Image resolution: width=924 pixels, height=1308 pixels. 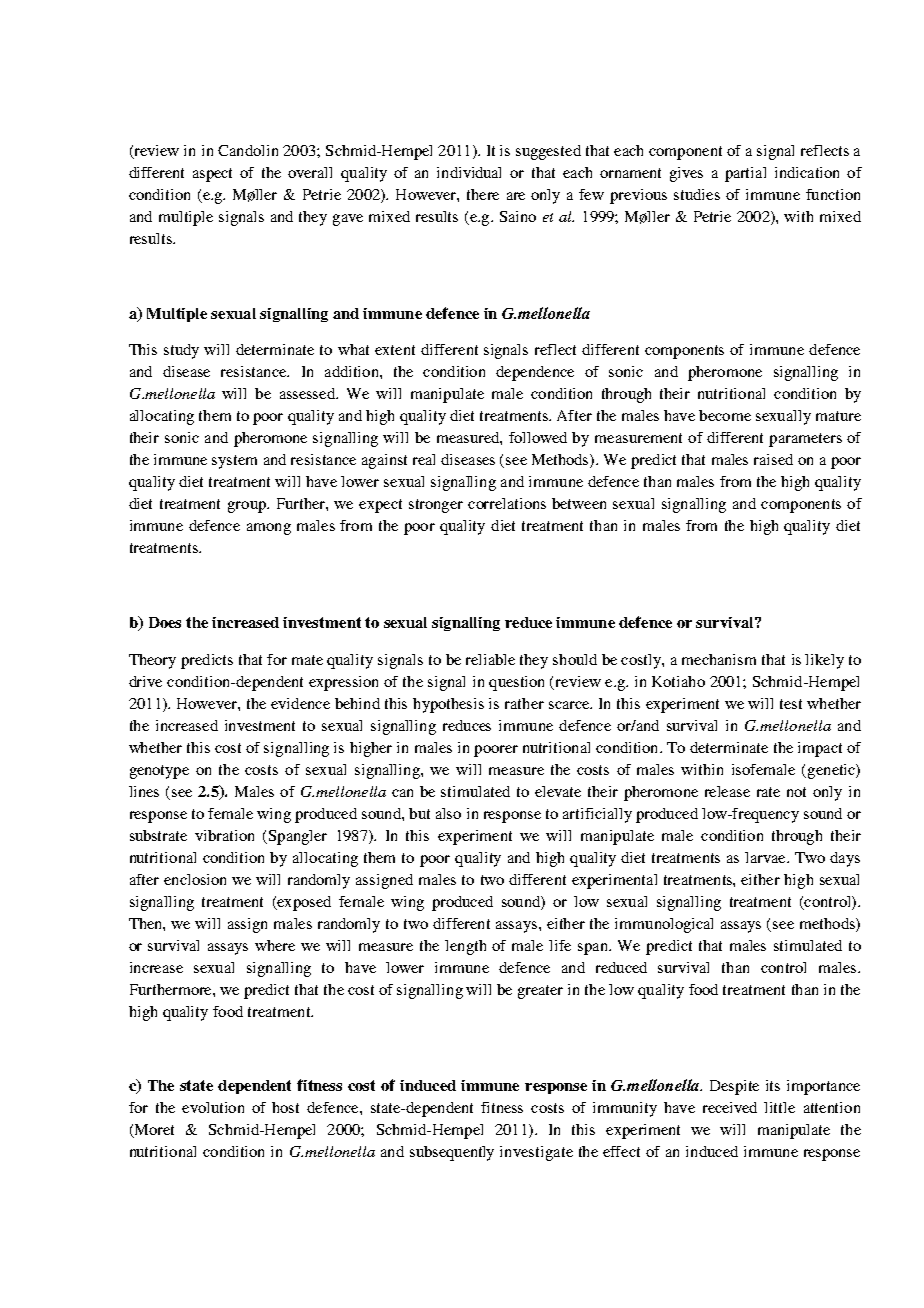 What do you see at coordinates (269, 529) in the screenshot?
I see `among` at bounding box center [269, 529].
